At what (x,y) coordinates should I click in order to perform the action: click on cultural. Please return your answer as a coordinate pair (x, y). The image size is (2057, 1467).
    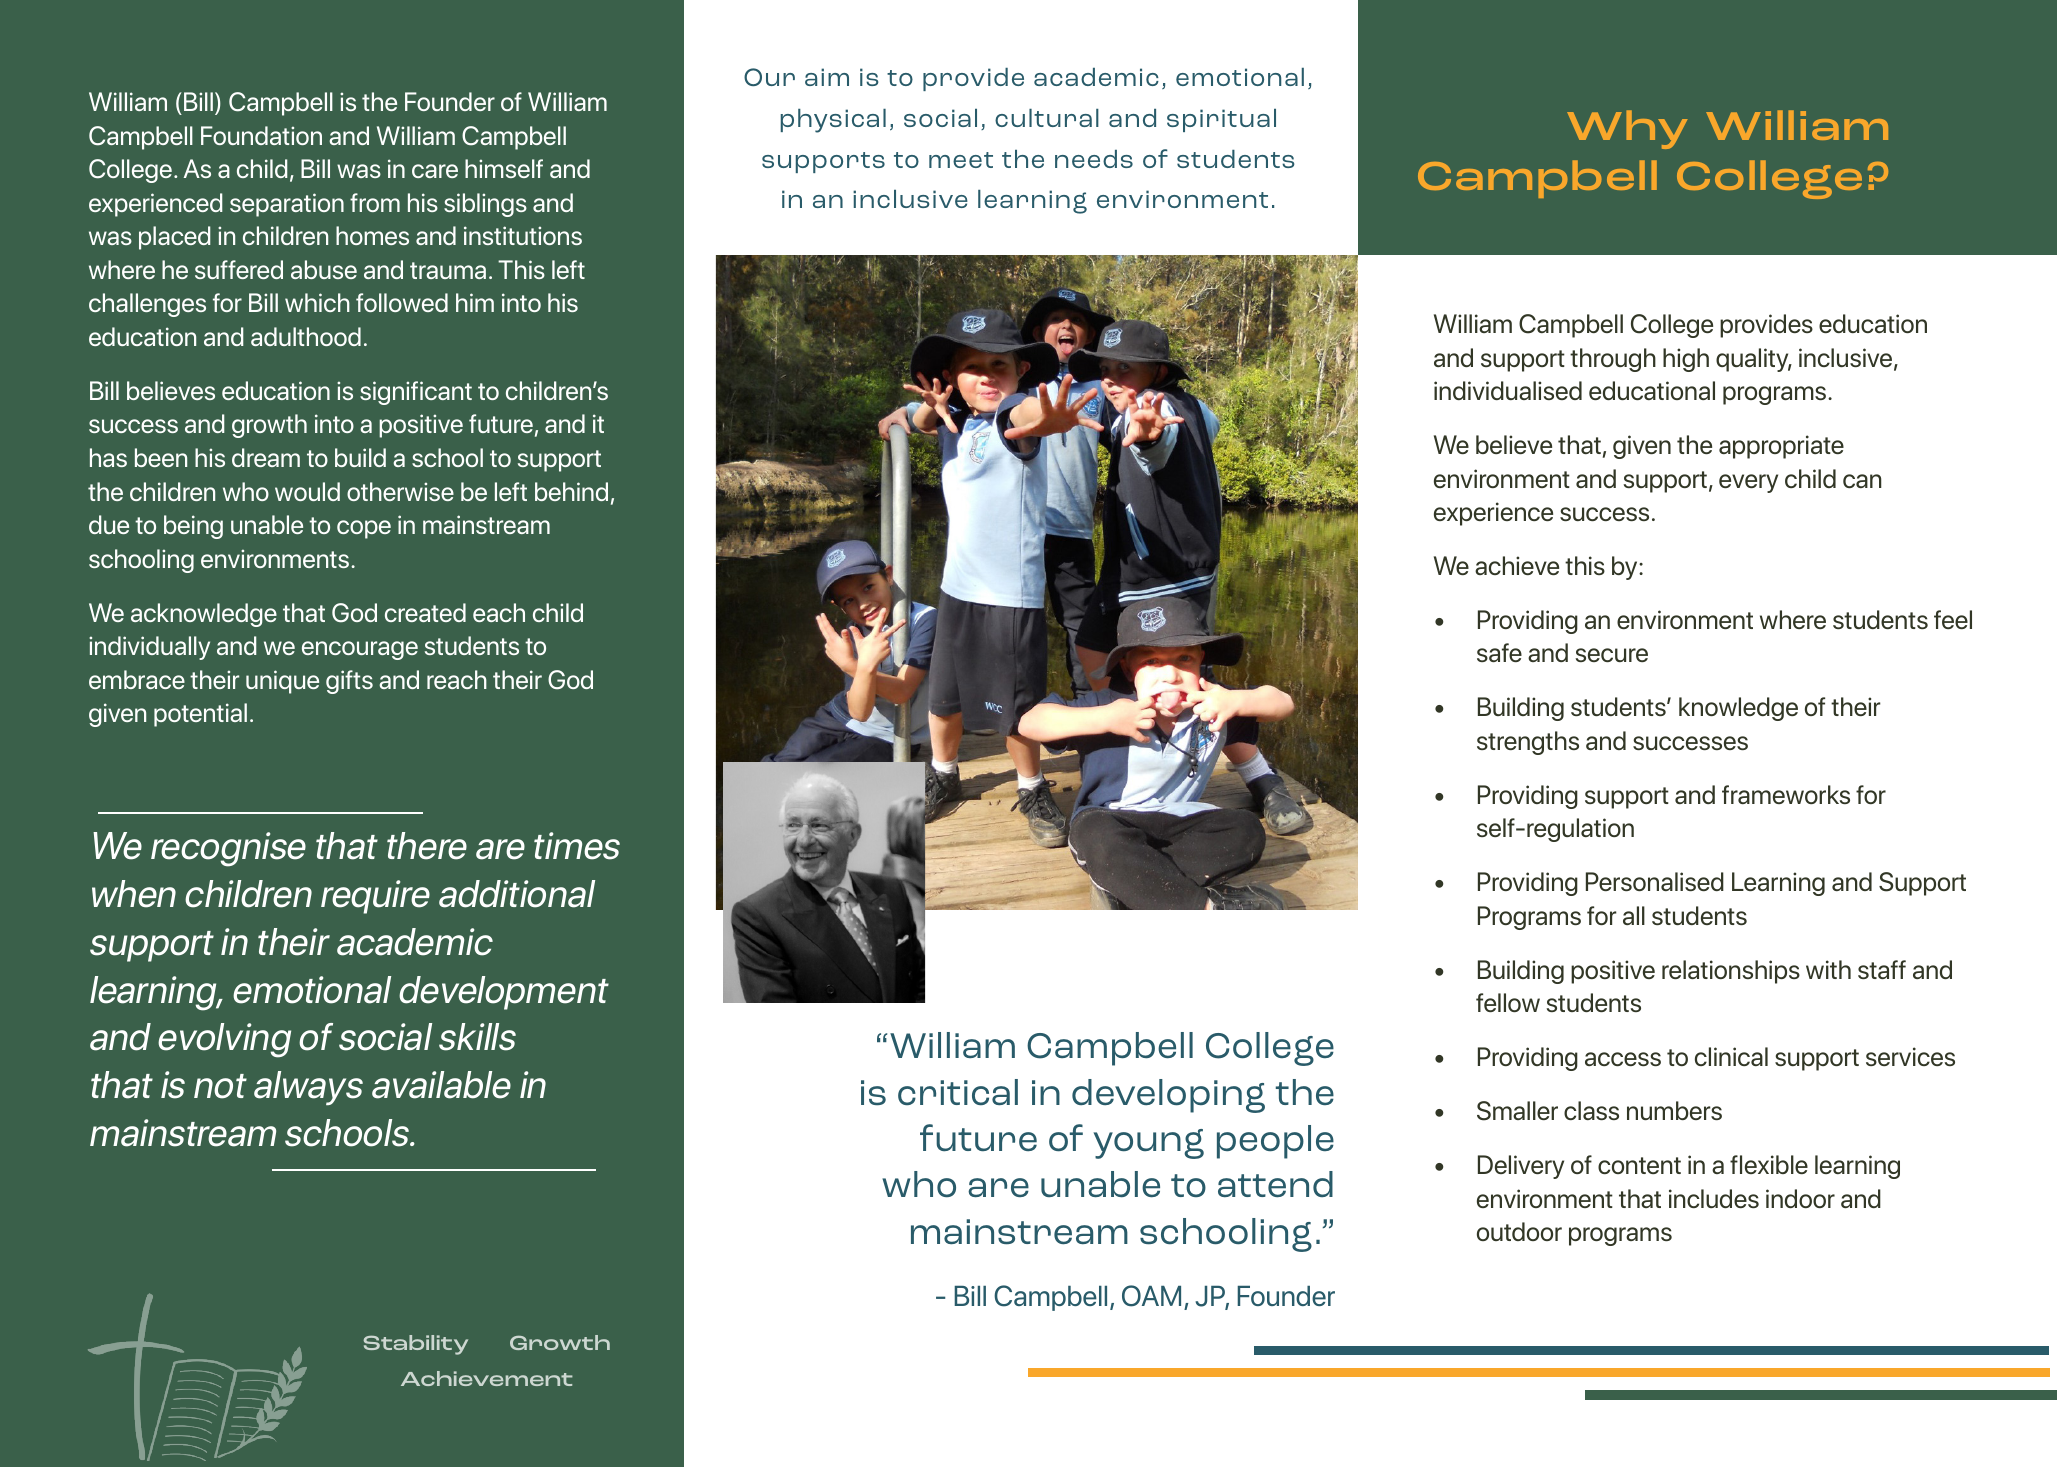
    Looking at the image, I should click on (1047, 118).
